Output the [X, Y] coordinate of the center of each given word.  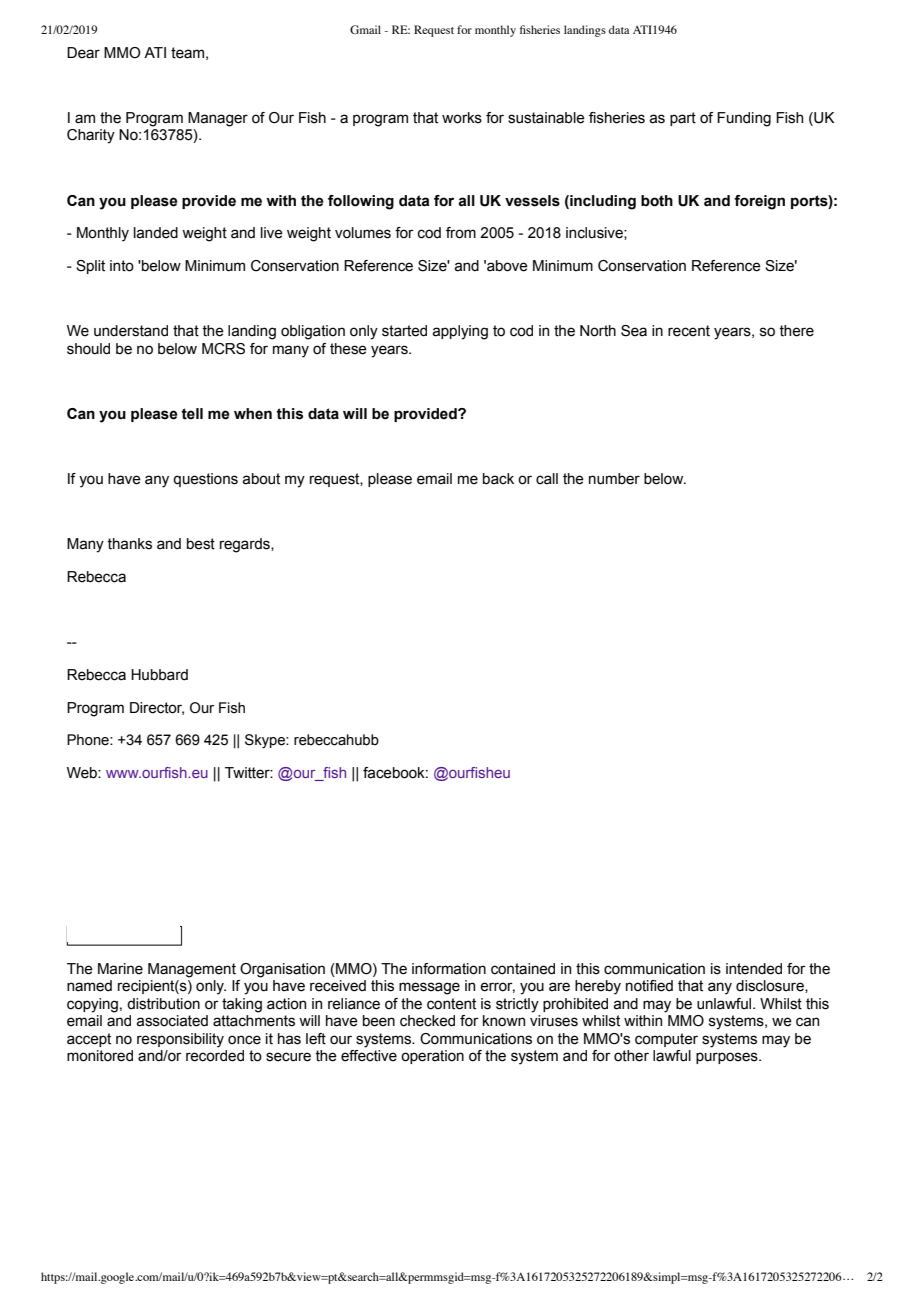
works [462, 118]
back [498, 479]
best [201, 544]
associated [172, 1021]
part [683, 119]
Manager [218, 119]
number [614, 479]
